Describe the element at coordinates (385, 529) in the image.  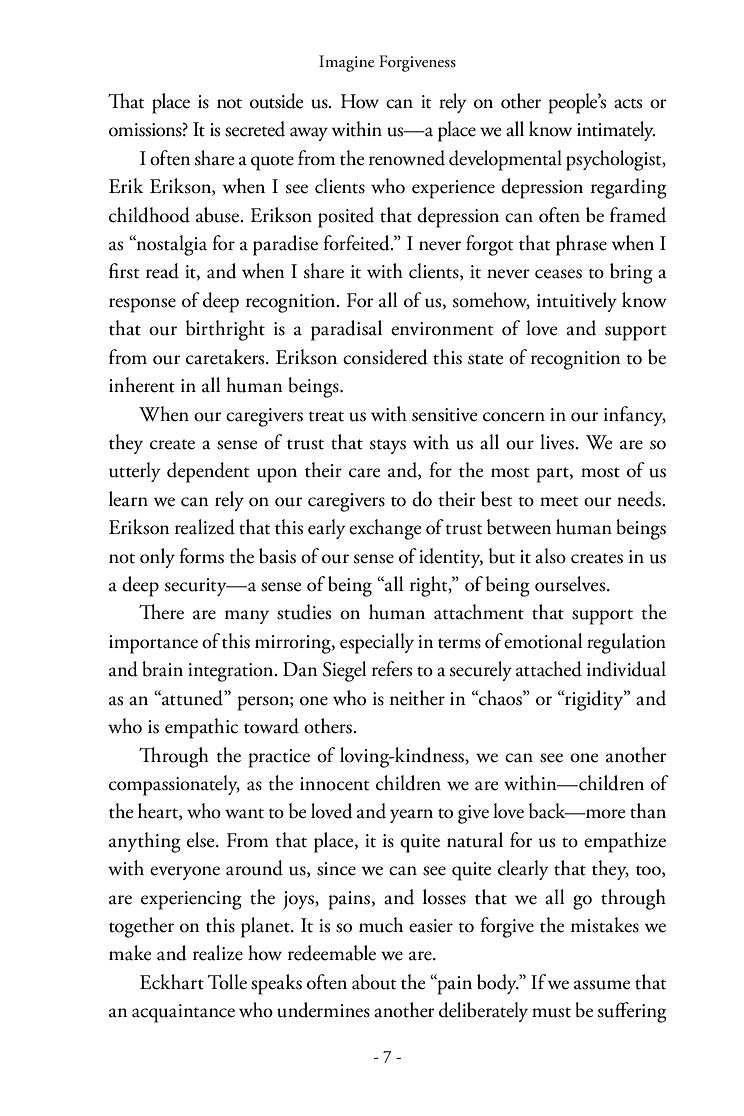
I see `exchange` at that location.
